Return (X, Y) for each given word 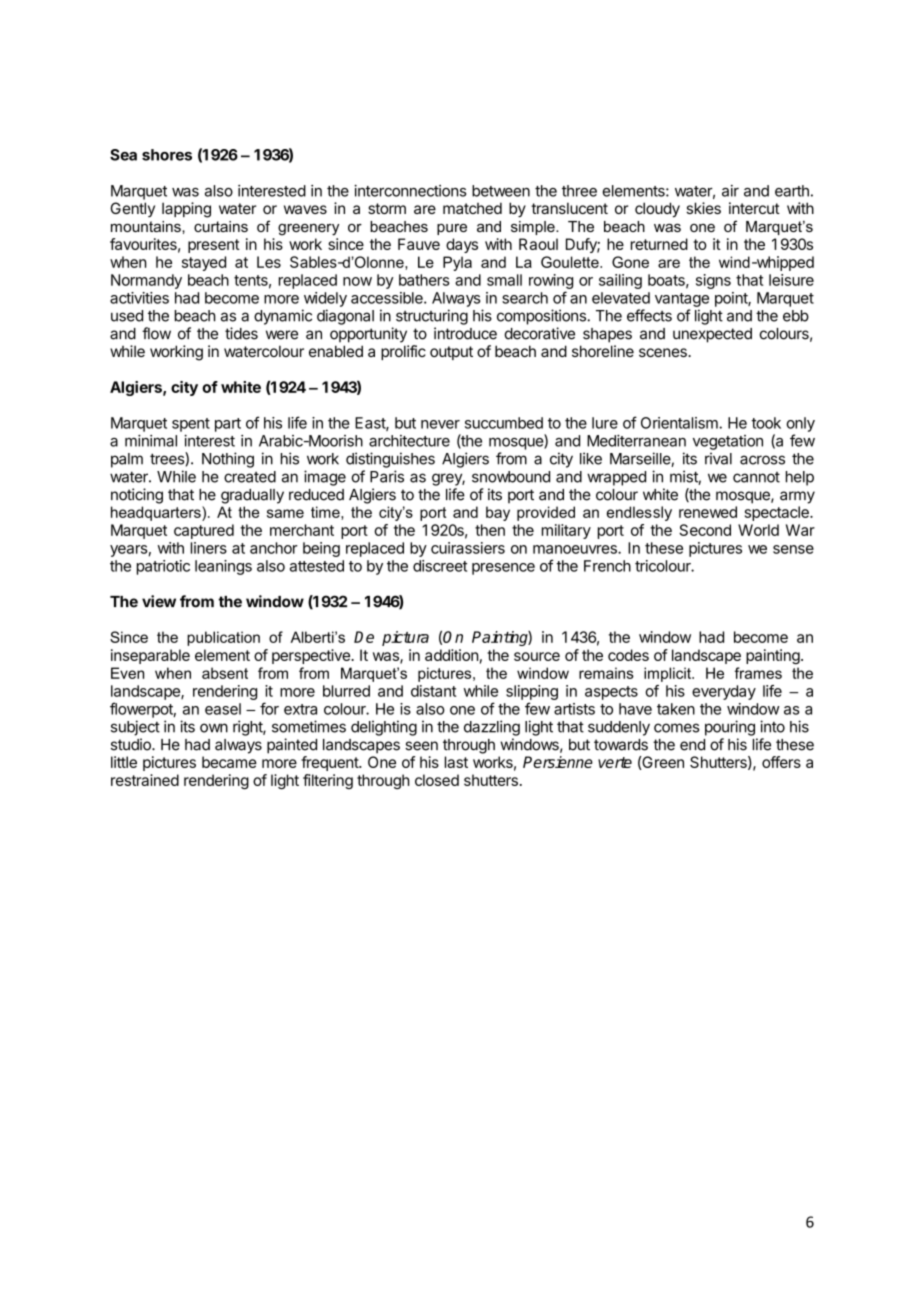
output (451, 353)
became (229, 762)
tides (241, 333)
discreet (440, 566)
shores (167, 155)
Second (705, 530)
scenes (664, 352)
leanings (223, 567)
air (730, 191)
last (456, 762)
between (501, 191)
